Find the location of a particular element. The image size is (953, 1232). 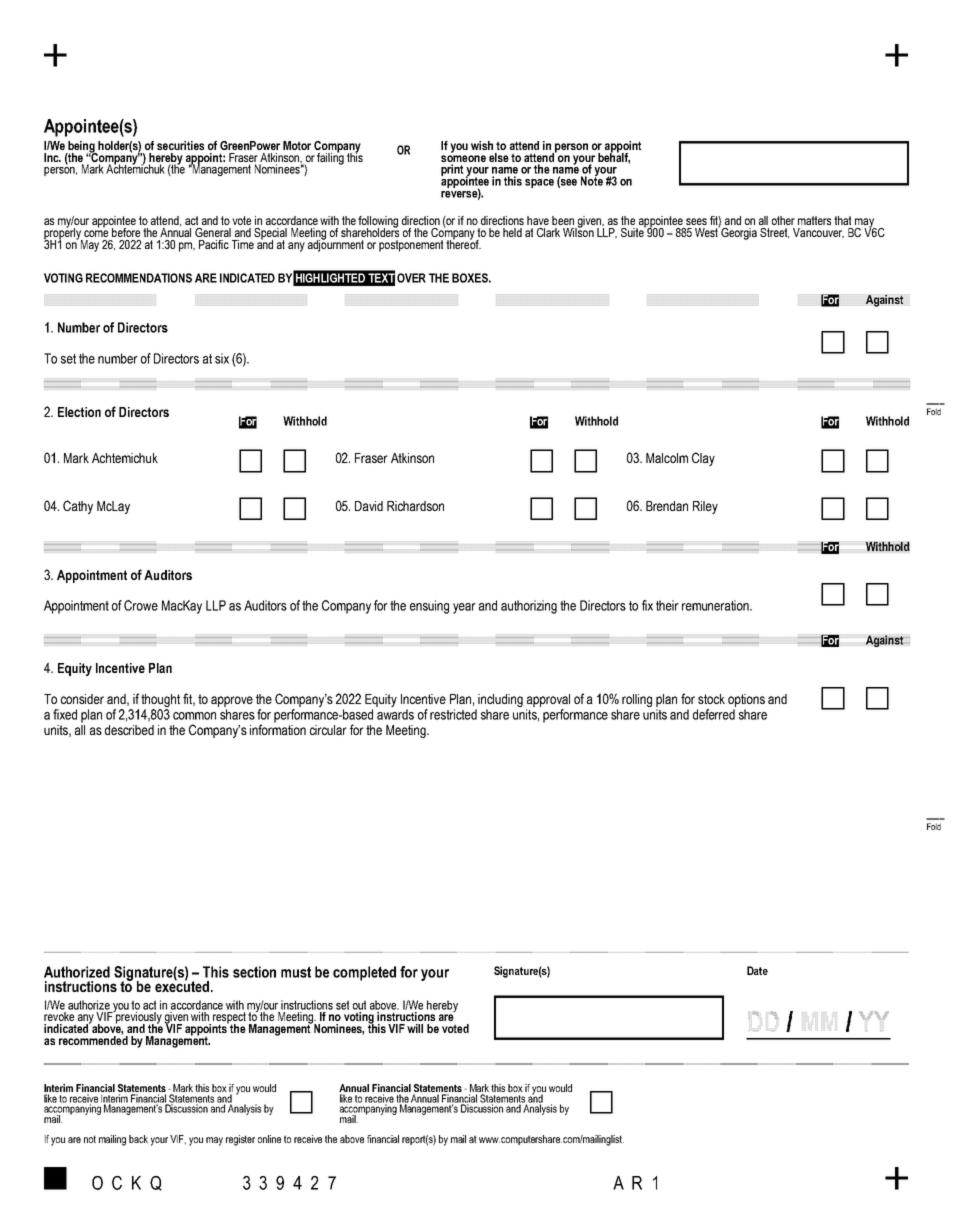

executed is located at coordinates (183, 985).
